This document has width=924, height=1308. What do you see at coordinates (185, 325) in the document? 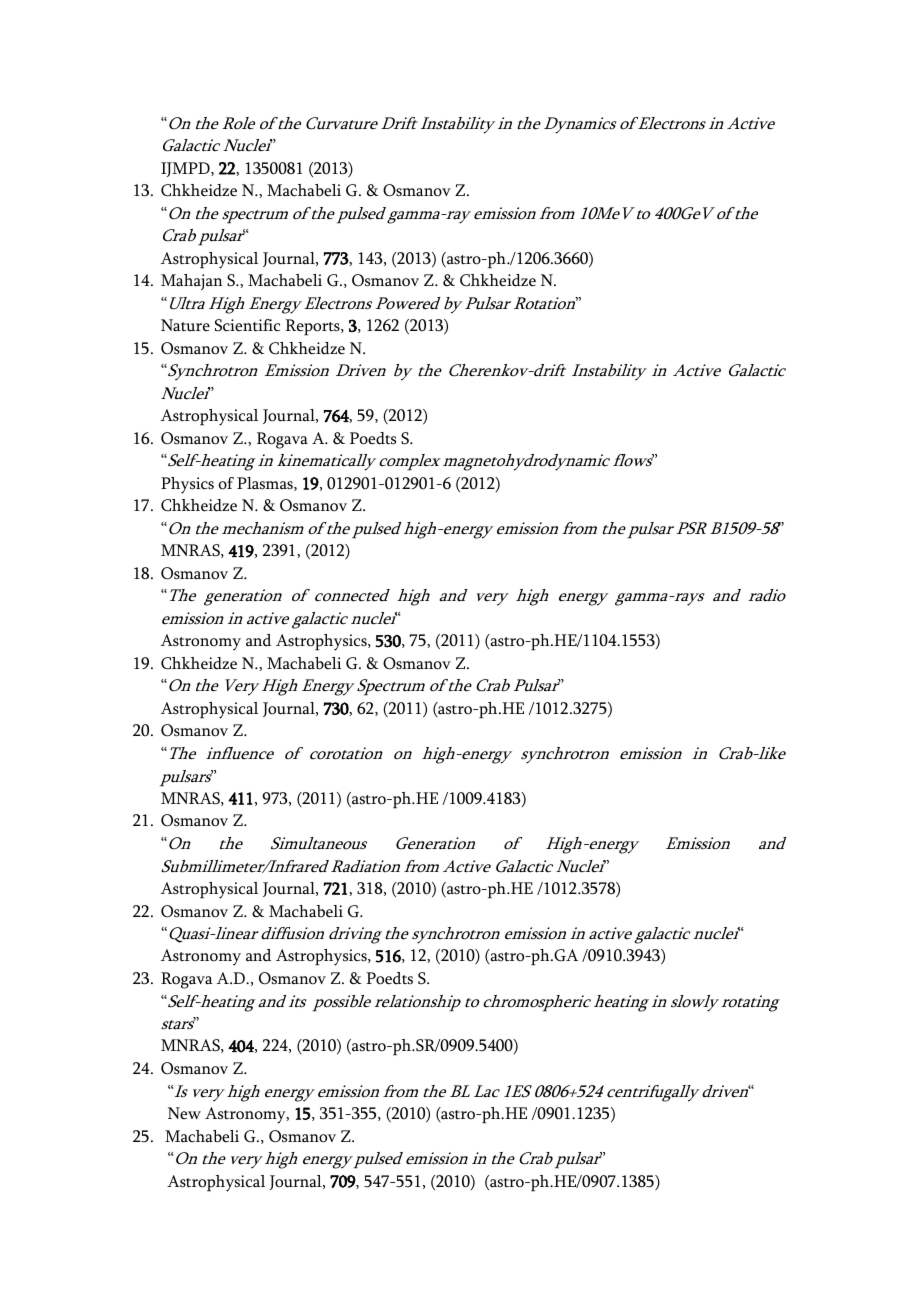
I see `Nature` at bounding box center [185, 325].
